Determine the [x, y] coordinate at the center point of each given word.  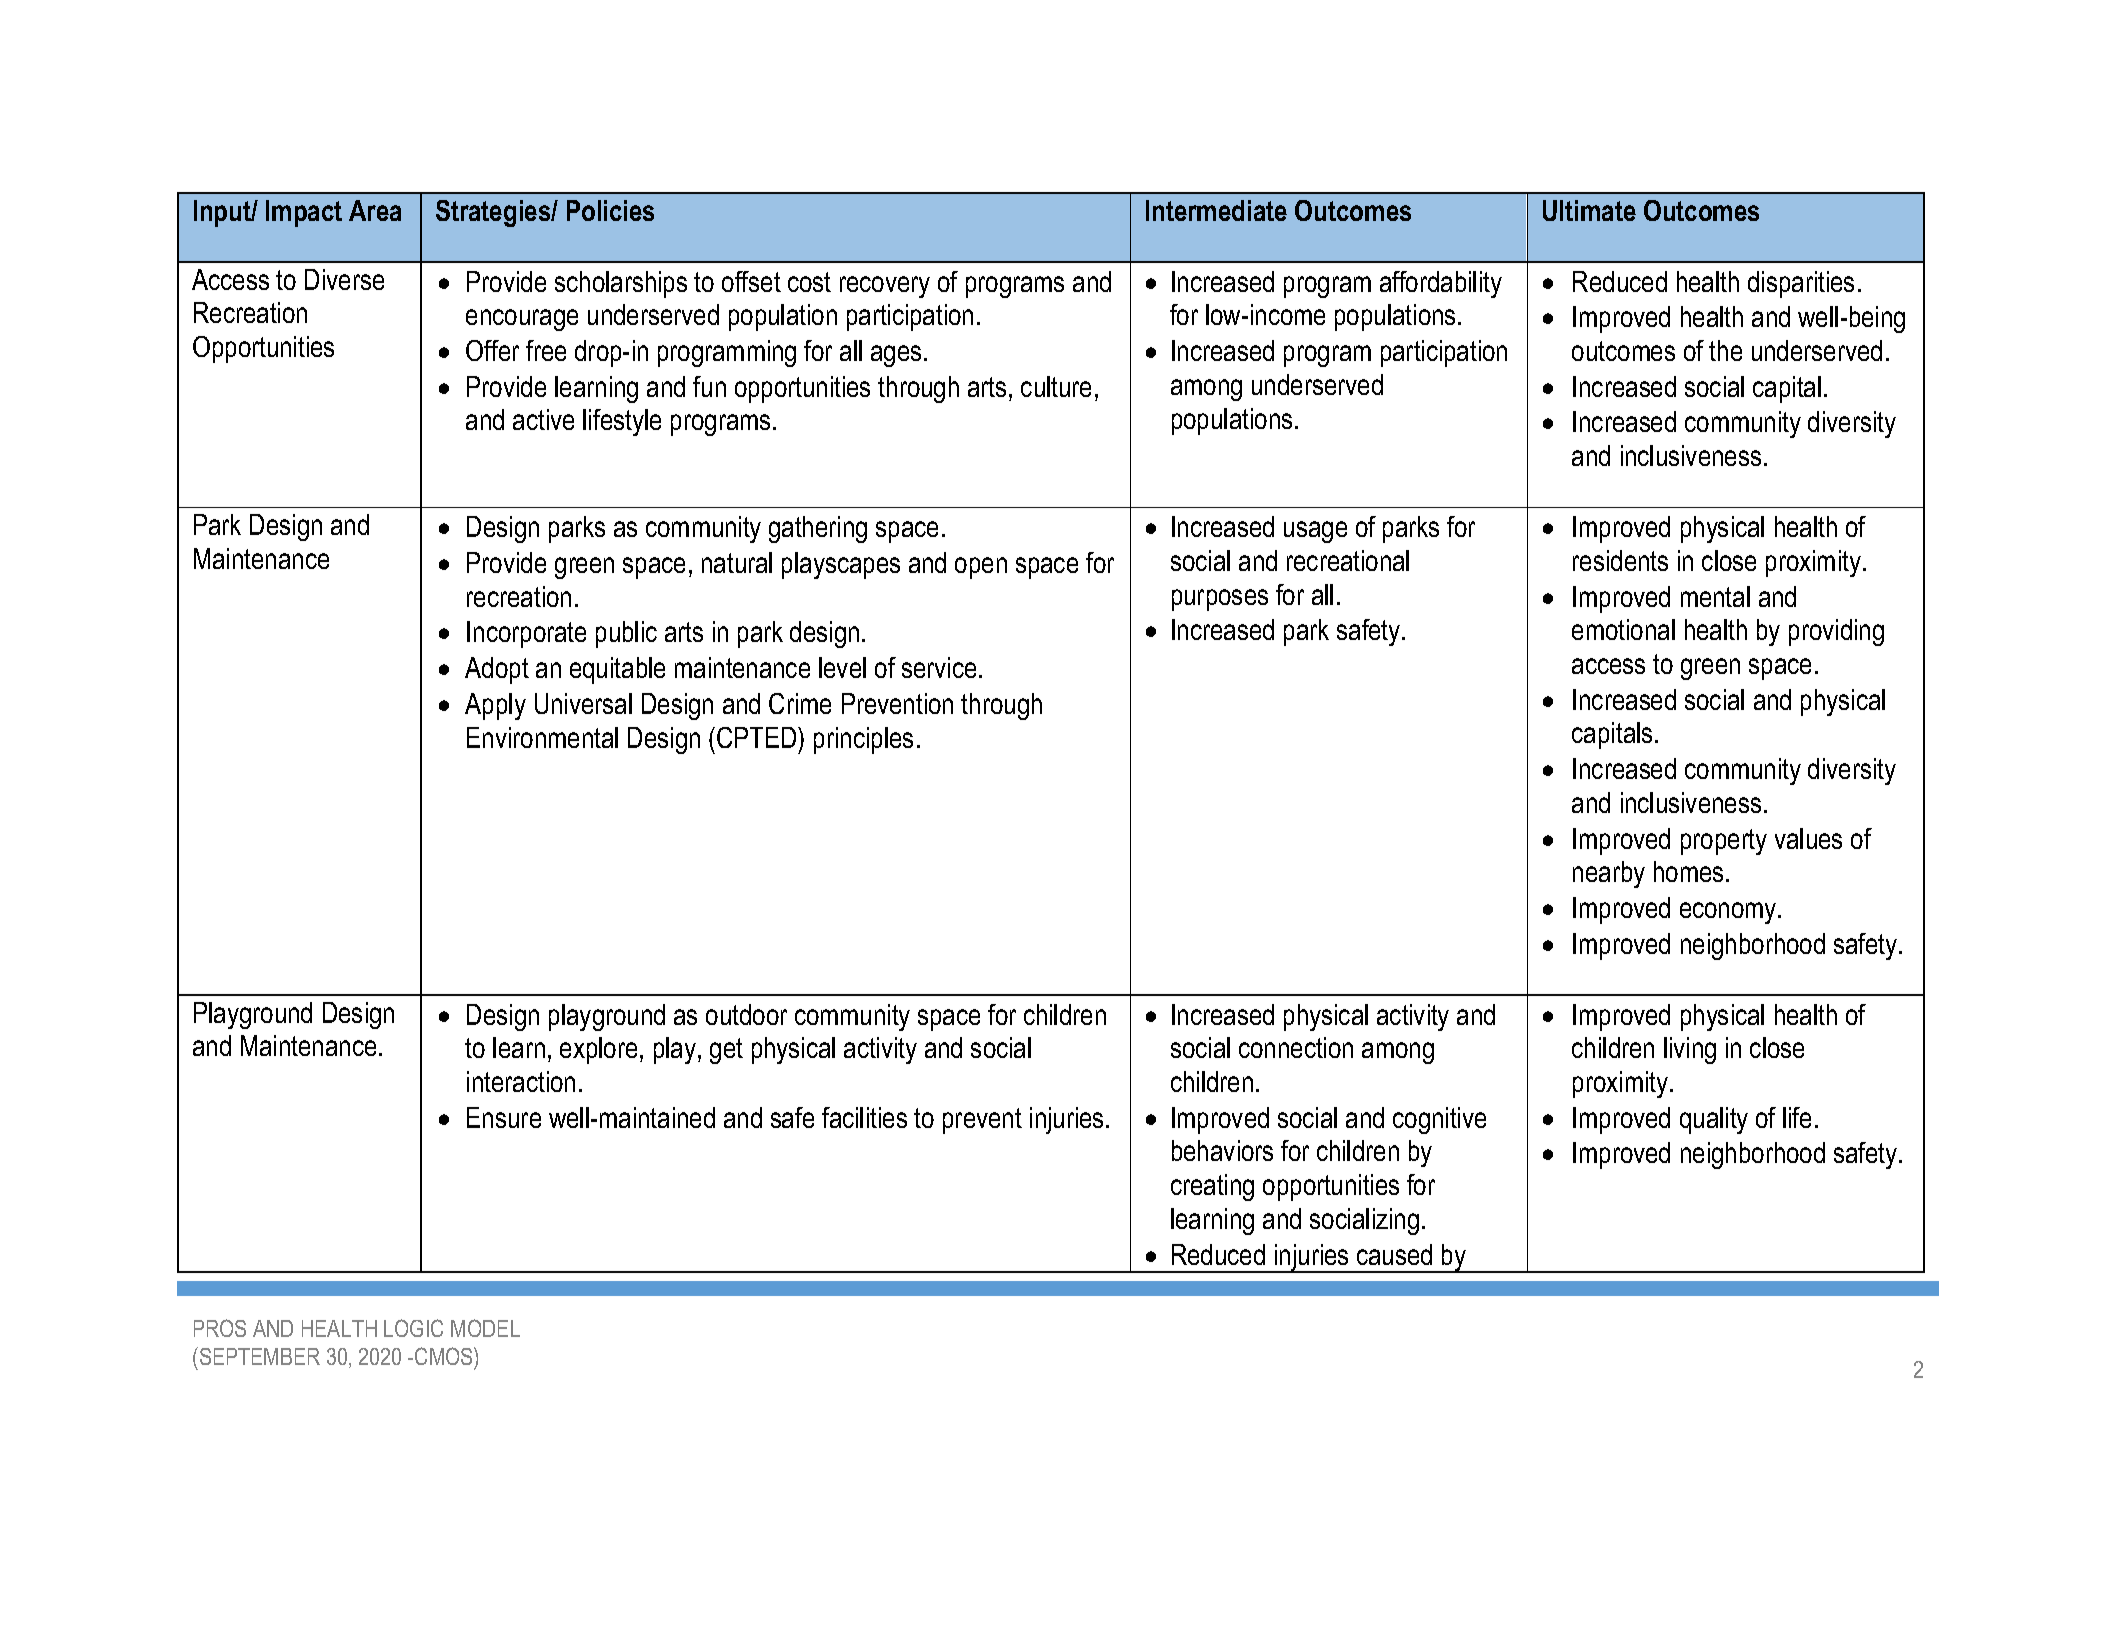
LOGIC [413, 1328]
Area [375, 210]
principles [863, 740]
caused [1394, 1254]
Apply [495, 706]
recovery [885, 287]
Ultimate [1589, 210]
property [1724, 842]
